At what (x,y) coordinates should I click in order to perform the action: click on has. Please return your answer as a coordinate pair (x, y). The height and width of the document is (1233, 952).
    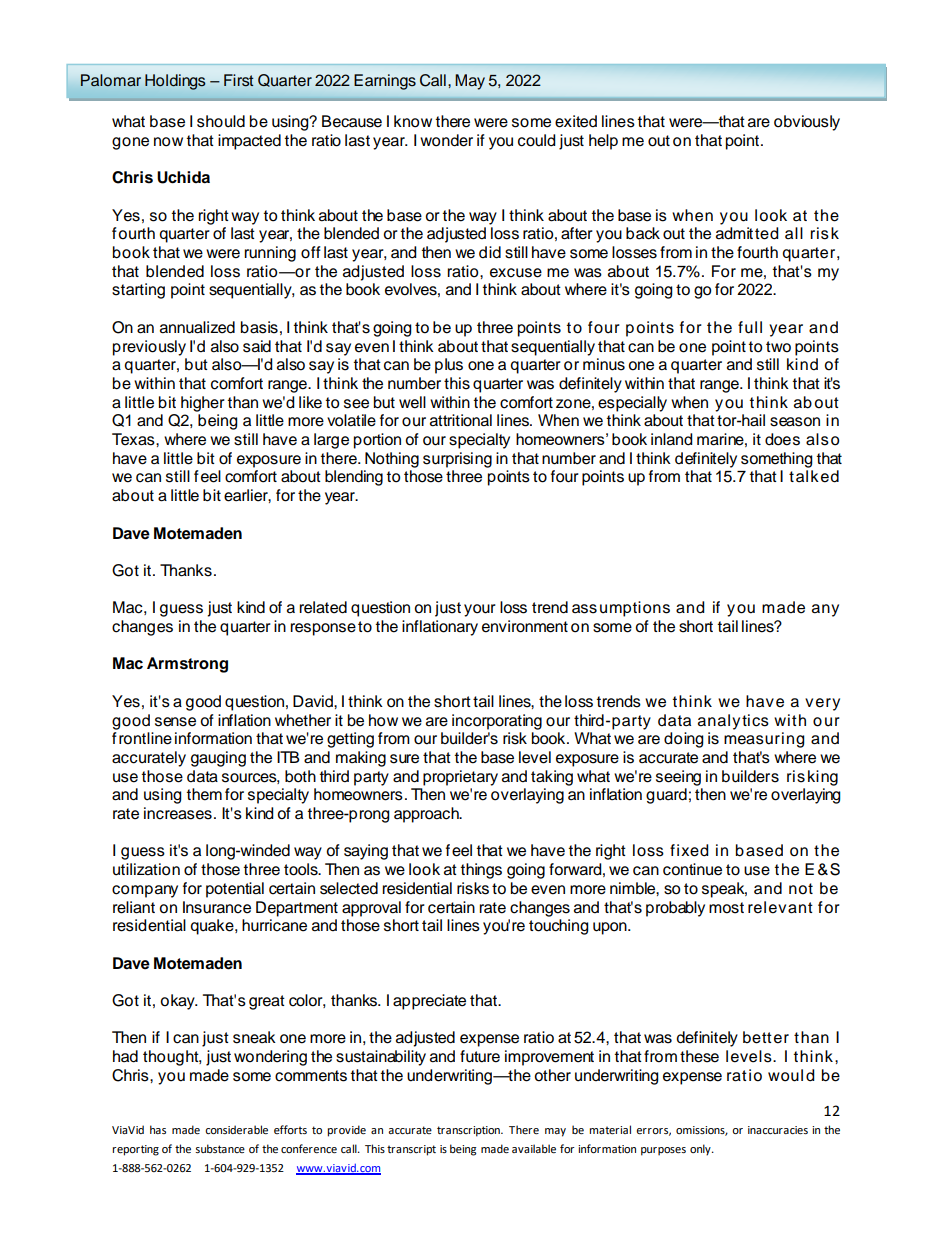
    Looking at the image, I should click on (158, 1129).
